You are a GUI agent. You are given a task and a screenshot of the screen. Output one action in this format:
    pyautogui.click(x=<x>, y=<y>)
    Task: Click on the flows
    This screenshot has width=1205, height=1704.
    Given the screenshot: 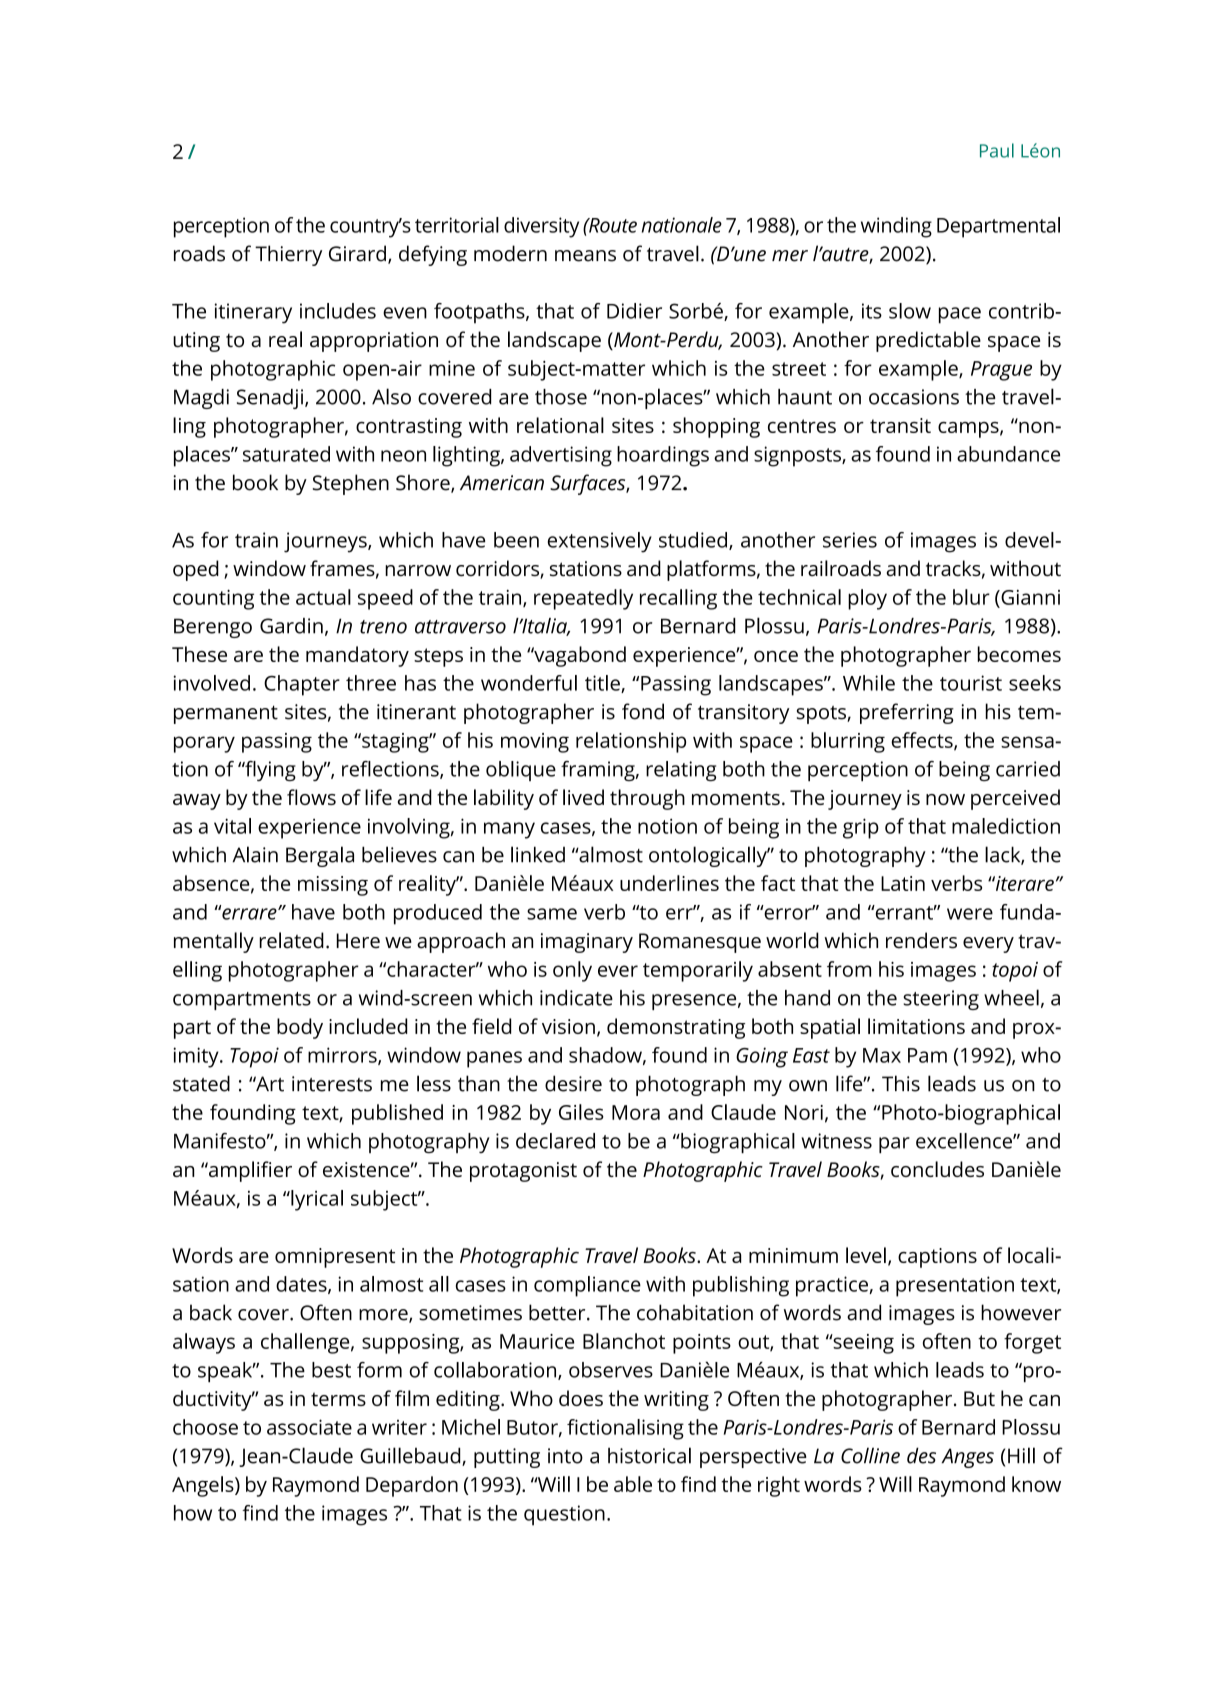 What is the action you would take?
    pyautogui.click(x=311, y=797)
